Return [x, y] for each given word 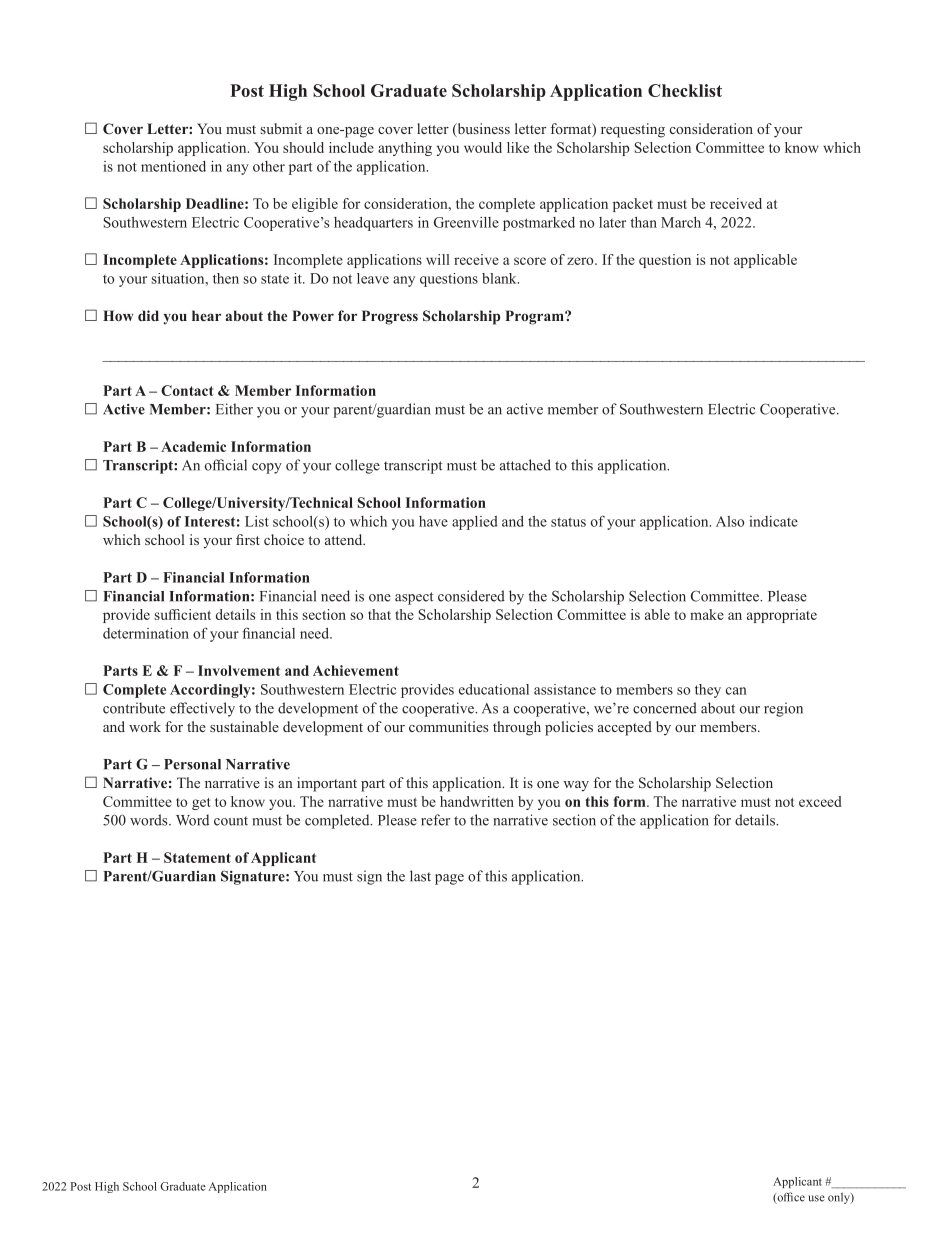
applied [475, 523]
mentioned [173, 166]
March [681, 222]
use [816, 1198]
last [420, 876]
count [231, 821]
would [483, 147]
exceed [820, 801]
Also [730, 521]
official [226, 465]
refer [435, 820]
